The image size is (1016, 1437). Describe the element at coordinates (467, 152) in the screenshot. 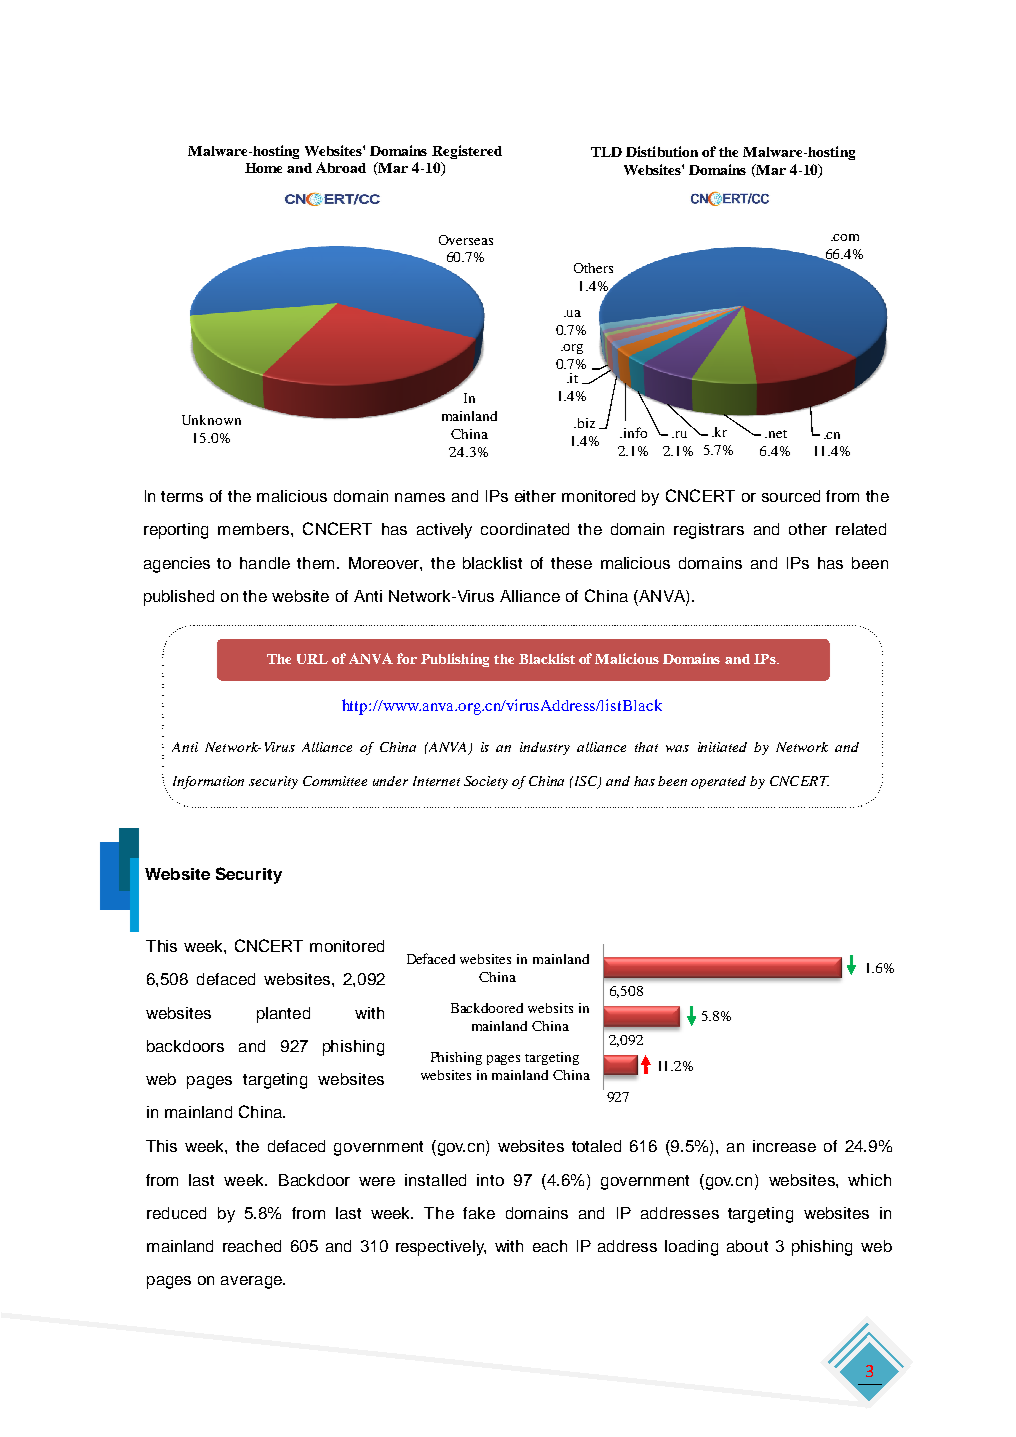

I see `Registered` at that location.
